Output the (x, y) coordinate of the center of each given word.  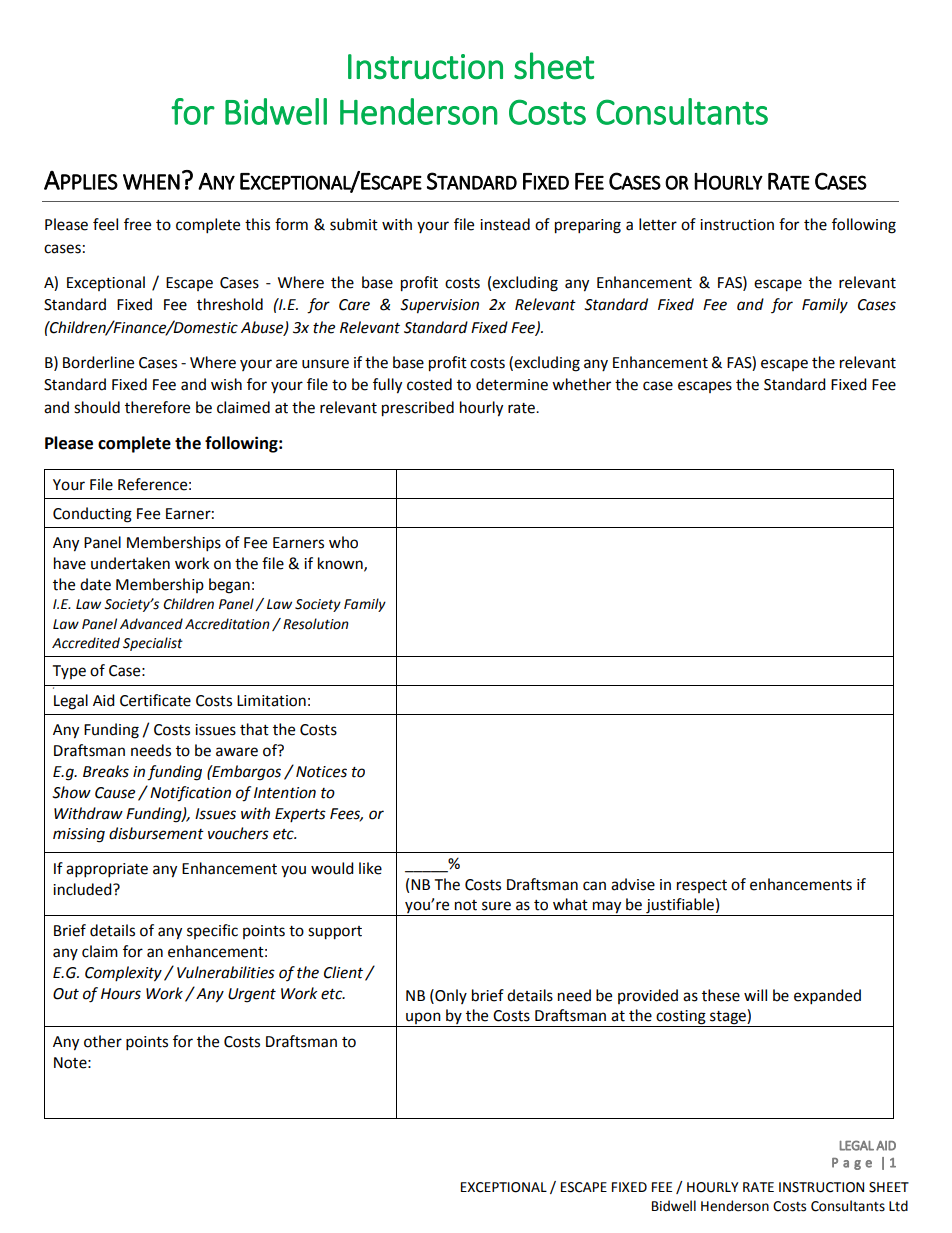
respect (702, 886)
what (570, 904)
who (343, 542)
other (103, 1041)
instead (505, 224)
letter (658, 224)
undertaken (130, 563)
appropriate (107, 870)
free (137, 224)
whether (581, 384)
